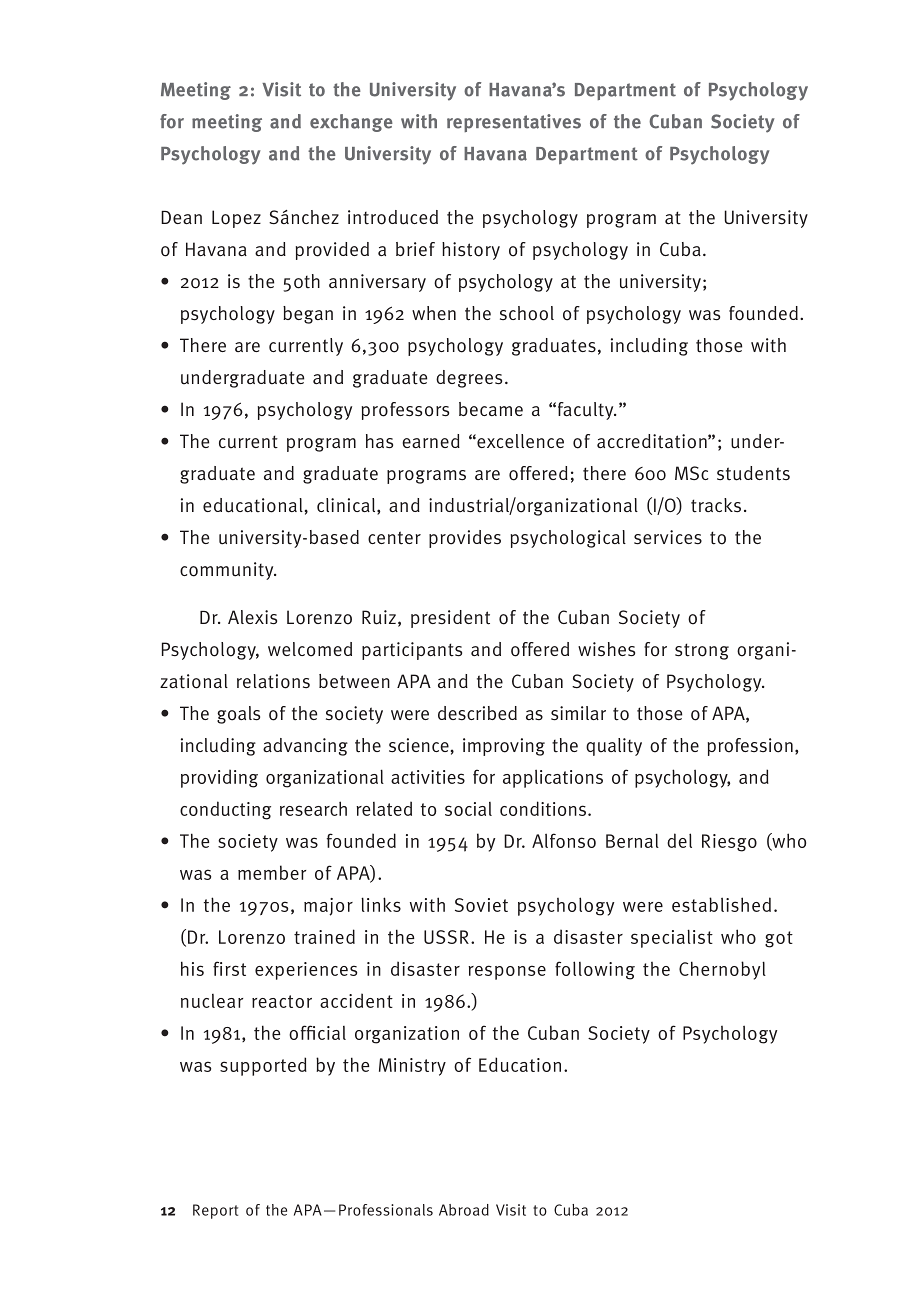 The image size is (905, 1316). I want to click on described, so click(477, 713).
